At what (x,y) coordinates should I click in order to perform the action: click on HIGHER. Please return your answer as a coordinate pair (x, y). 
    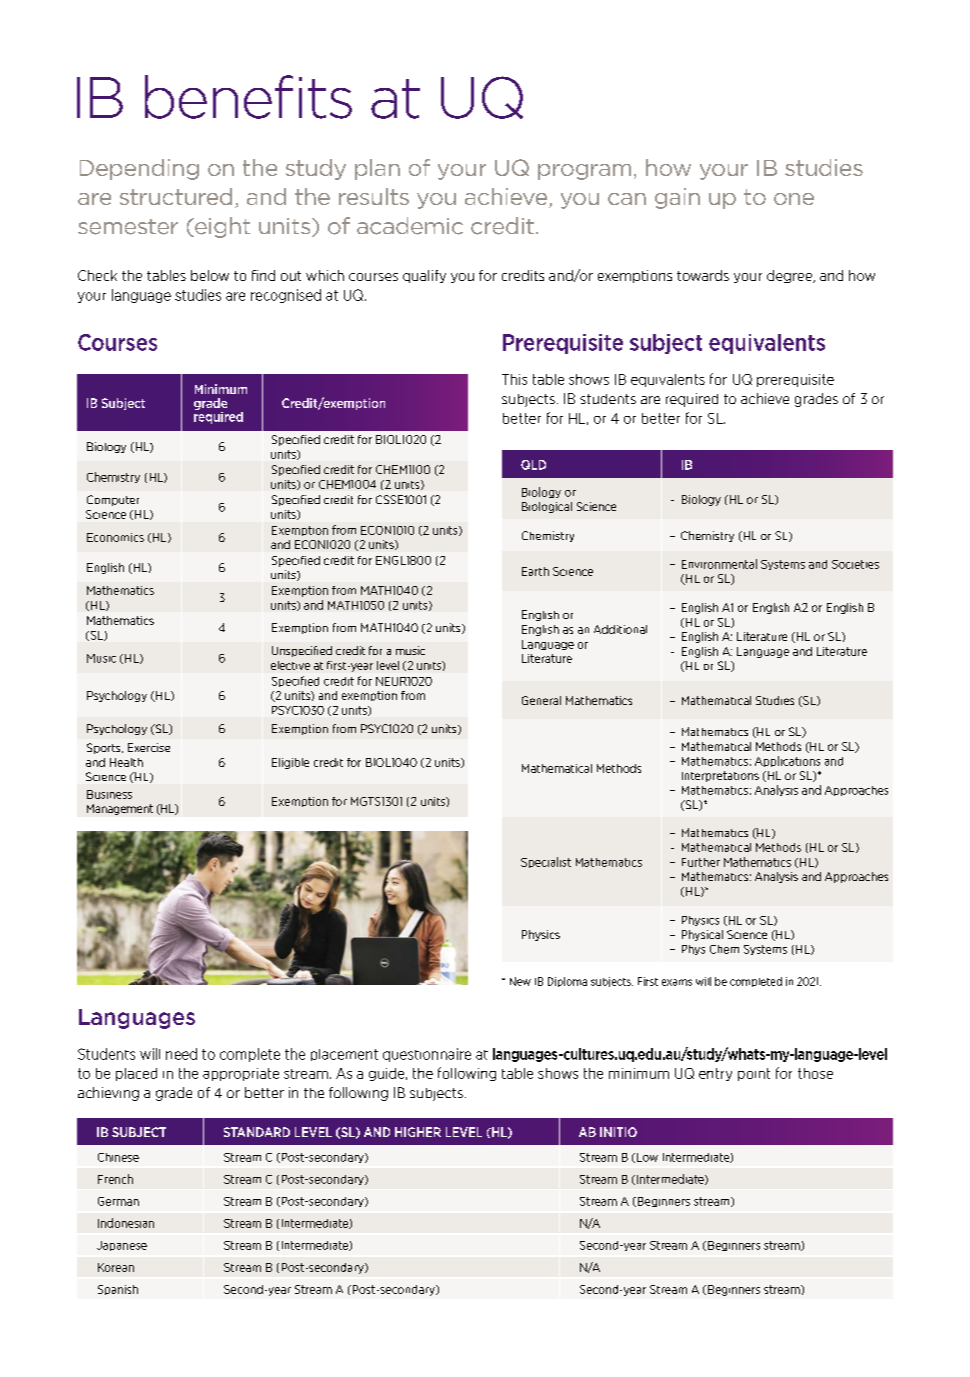
    Looking at the image, I should click on (418, 1132).
